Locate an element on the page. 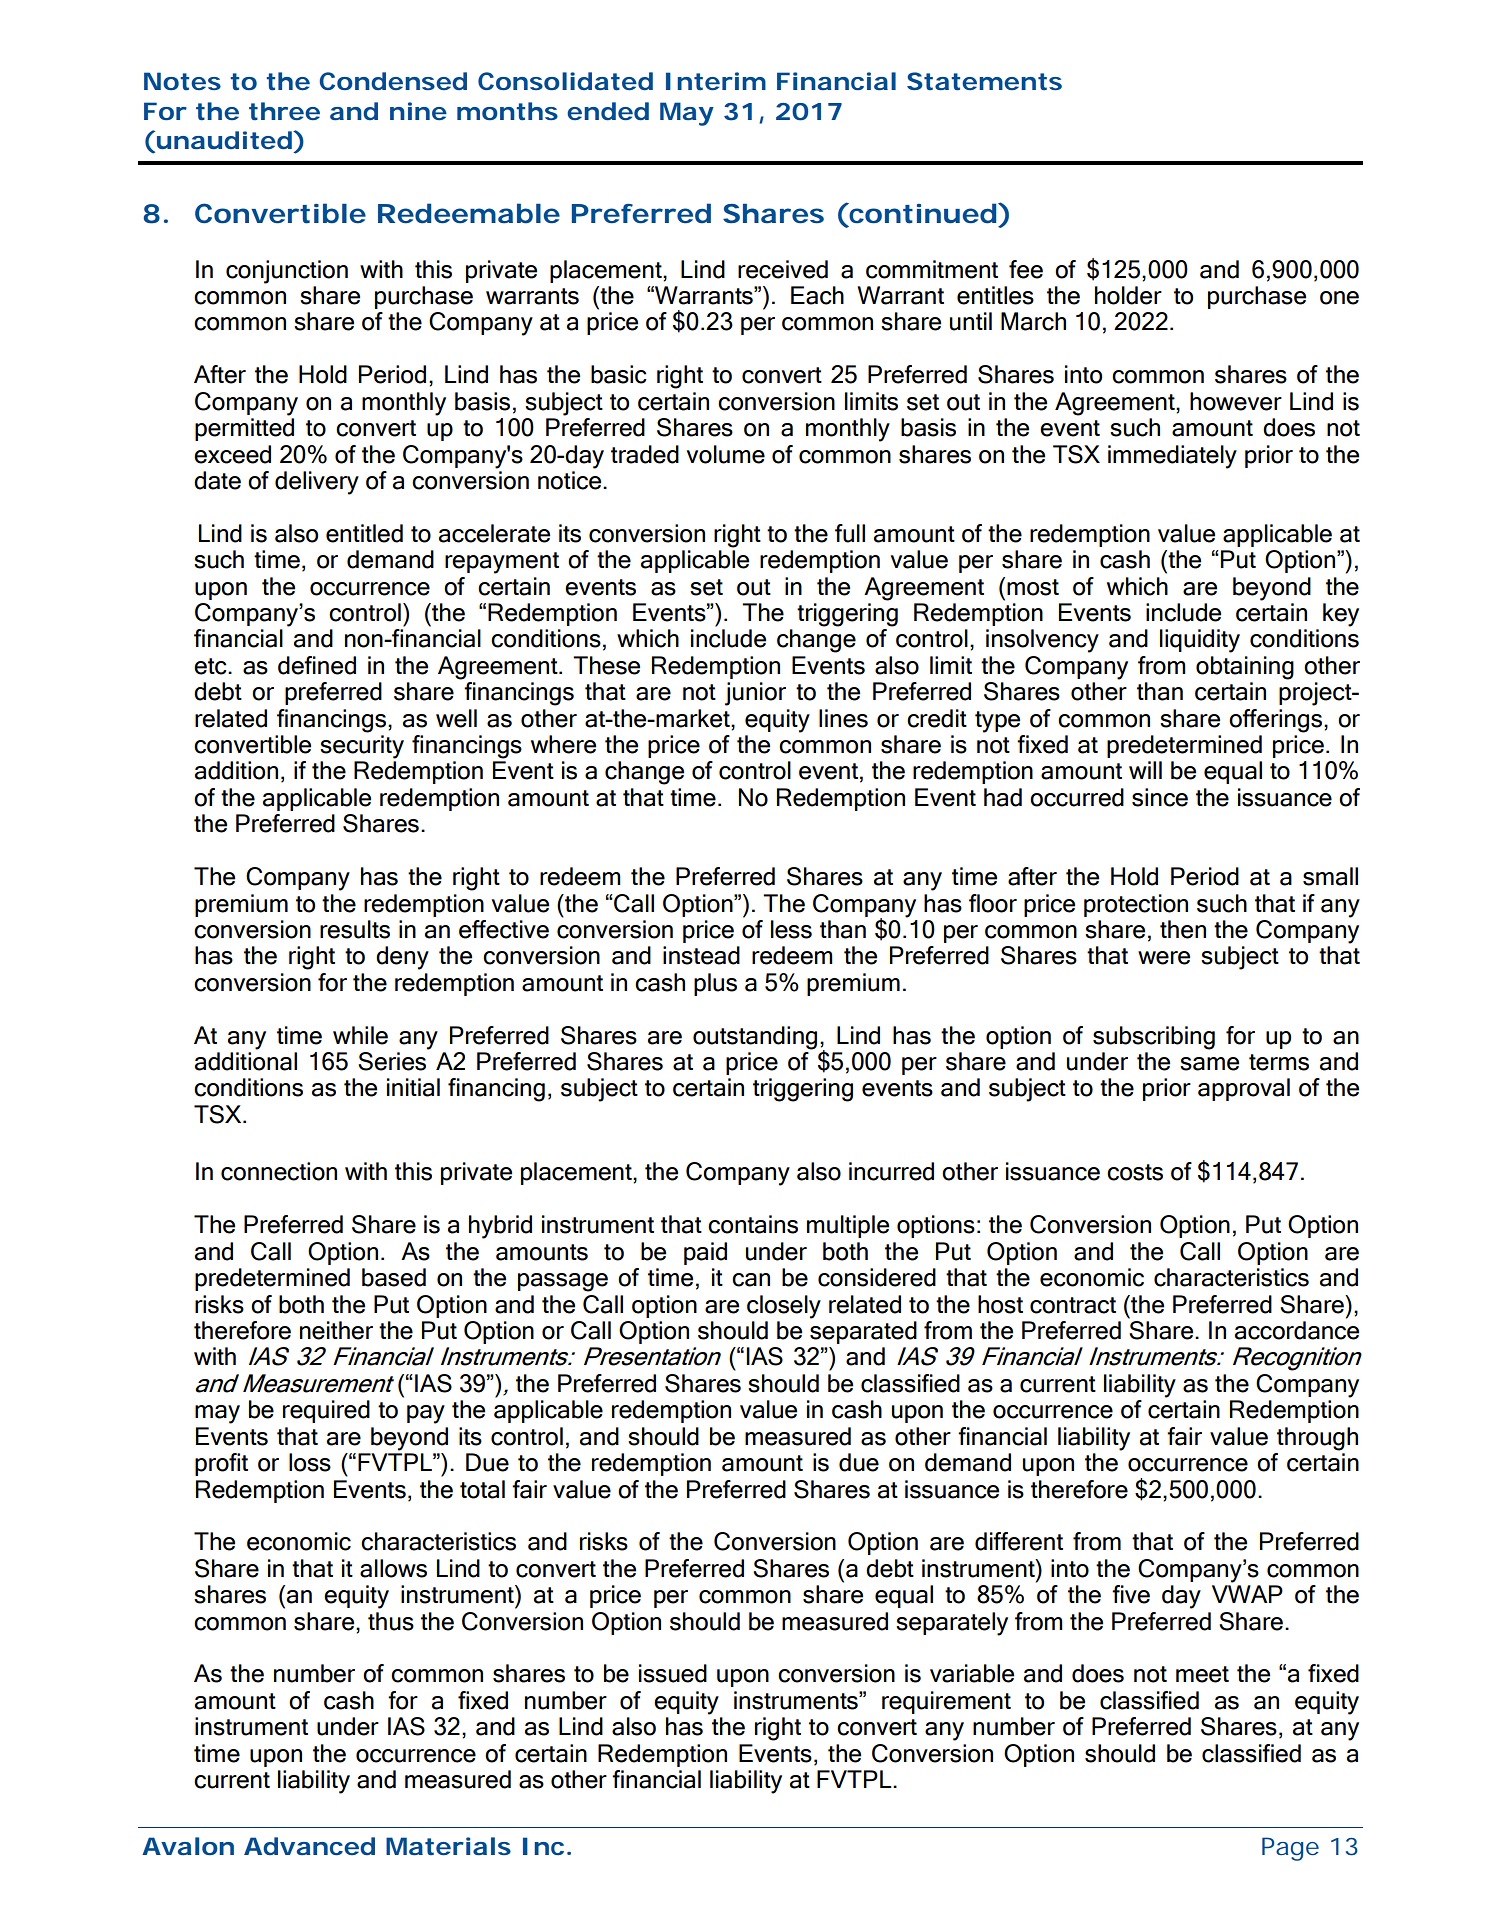 This image has width=1491, height=1929. issued is located at coordinates (673, 1673).
